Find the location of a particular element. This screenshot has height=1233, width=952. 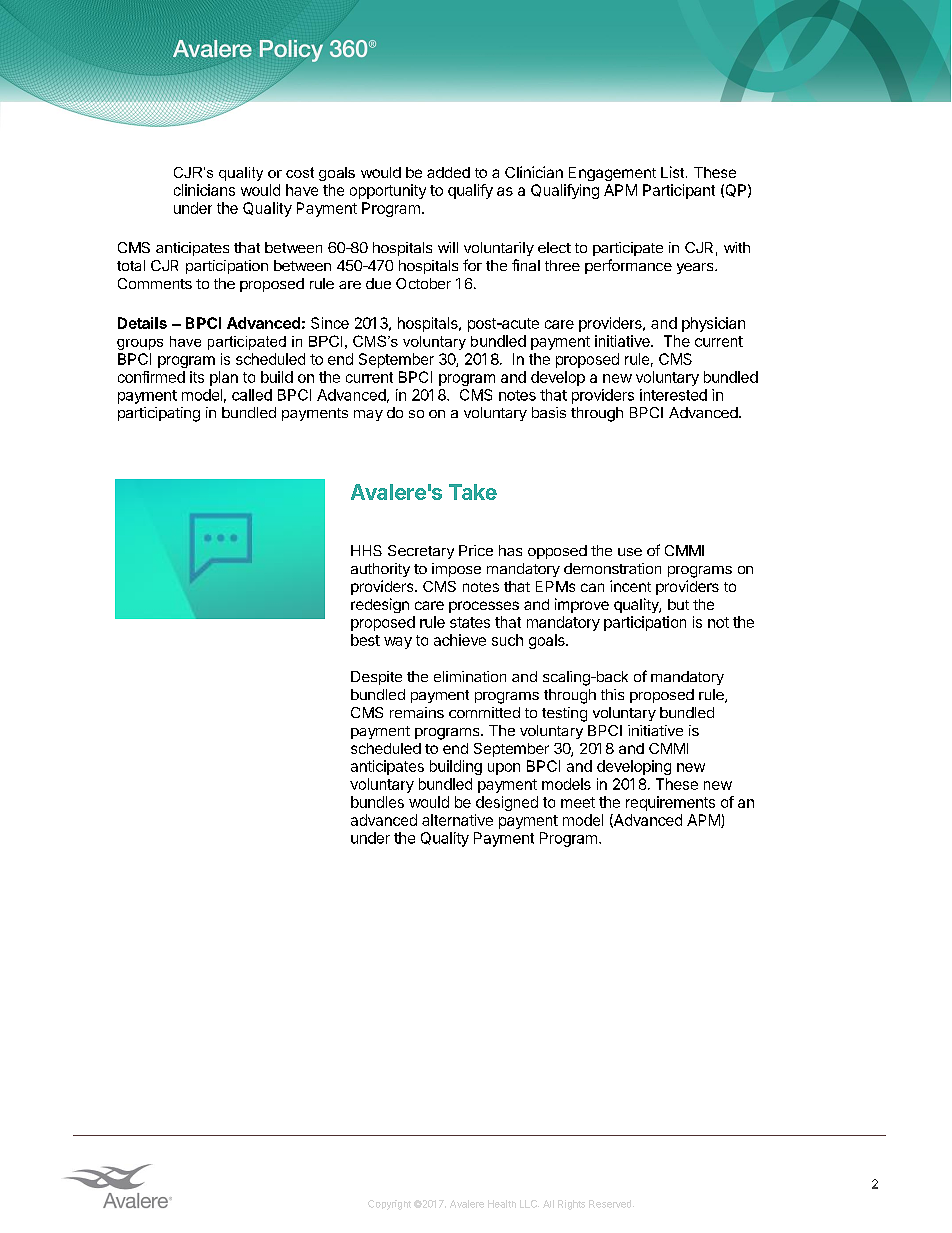

Take is located at coordinates (473, 492).
